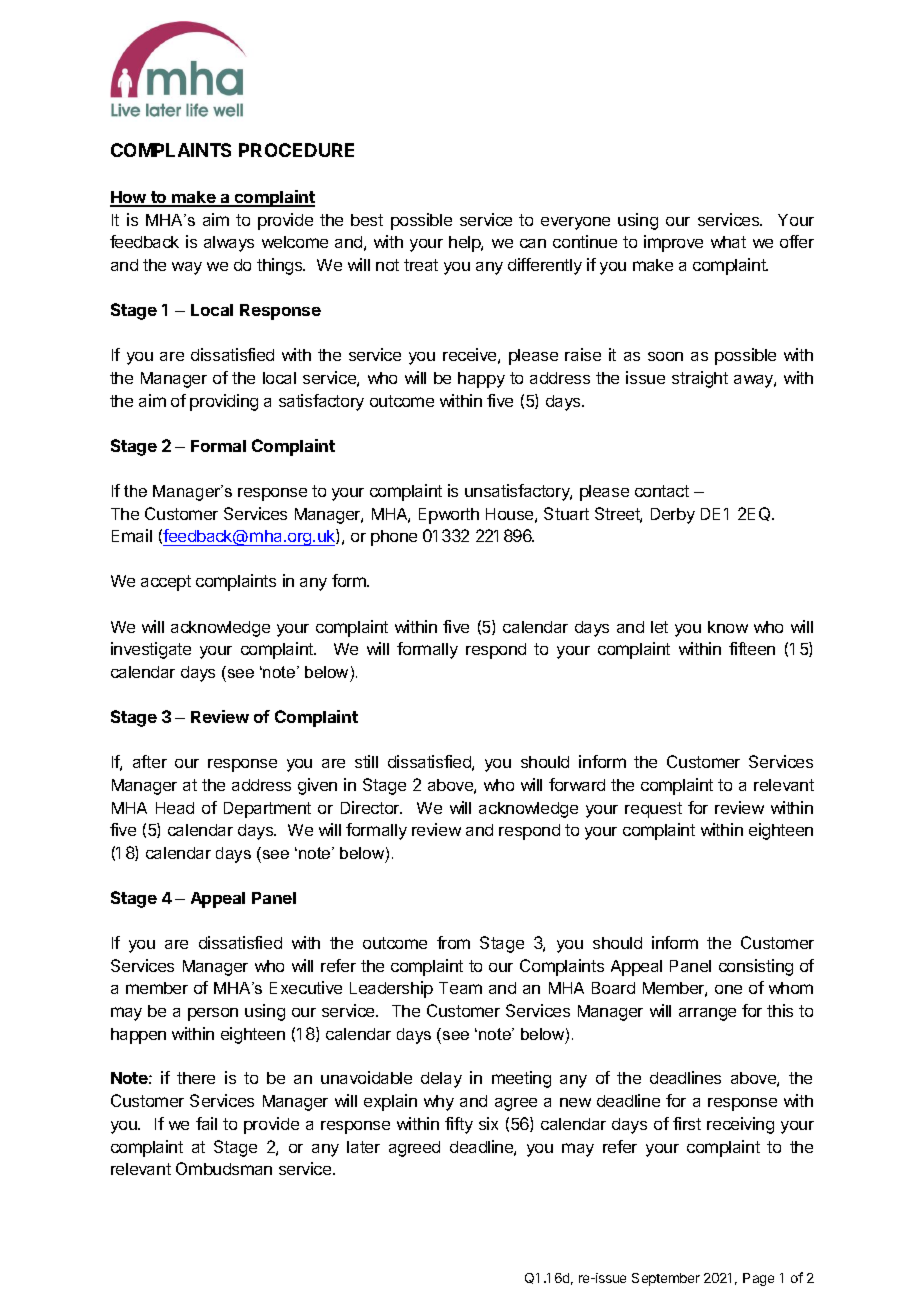 Image resolution: width=924 pixels, height=1308 pixels. I want to click on after, so click(150, 761).
